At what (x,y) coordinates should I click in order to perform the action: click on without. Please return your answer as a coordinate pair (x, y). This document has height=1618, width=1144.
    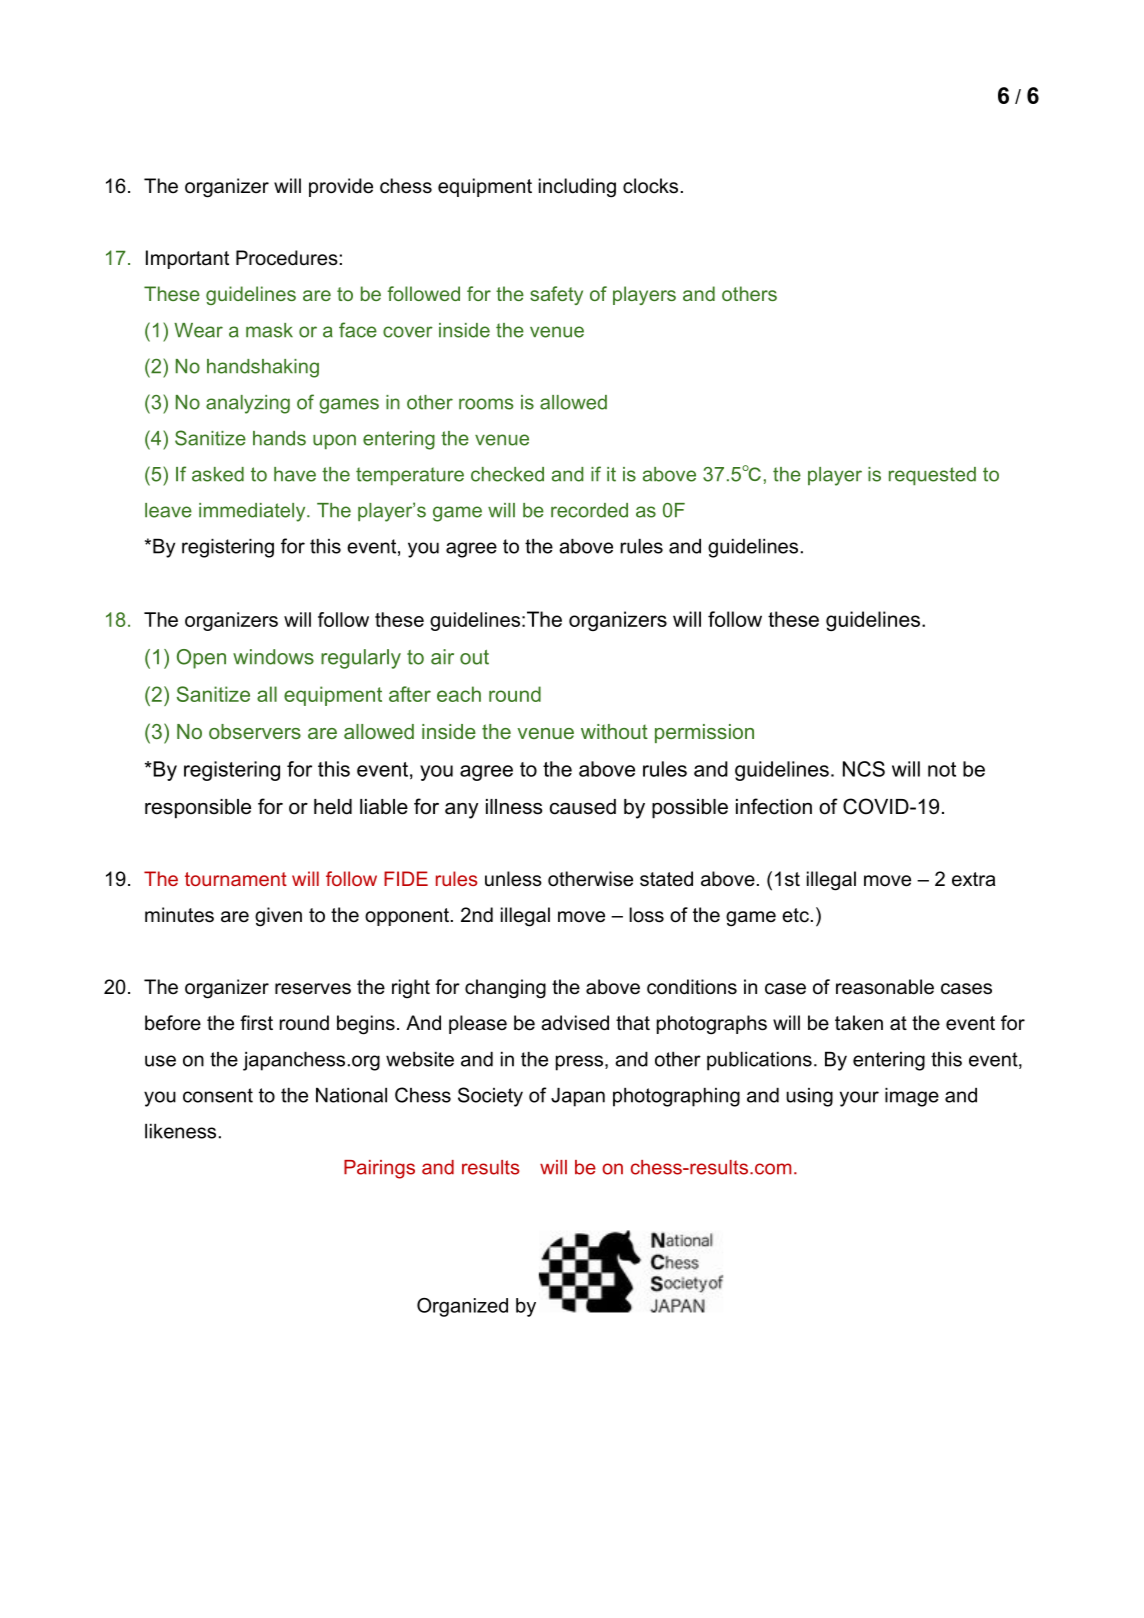
    Looking at the image, I should click on (614, 731).
